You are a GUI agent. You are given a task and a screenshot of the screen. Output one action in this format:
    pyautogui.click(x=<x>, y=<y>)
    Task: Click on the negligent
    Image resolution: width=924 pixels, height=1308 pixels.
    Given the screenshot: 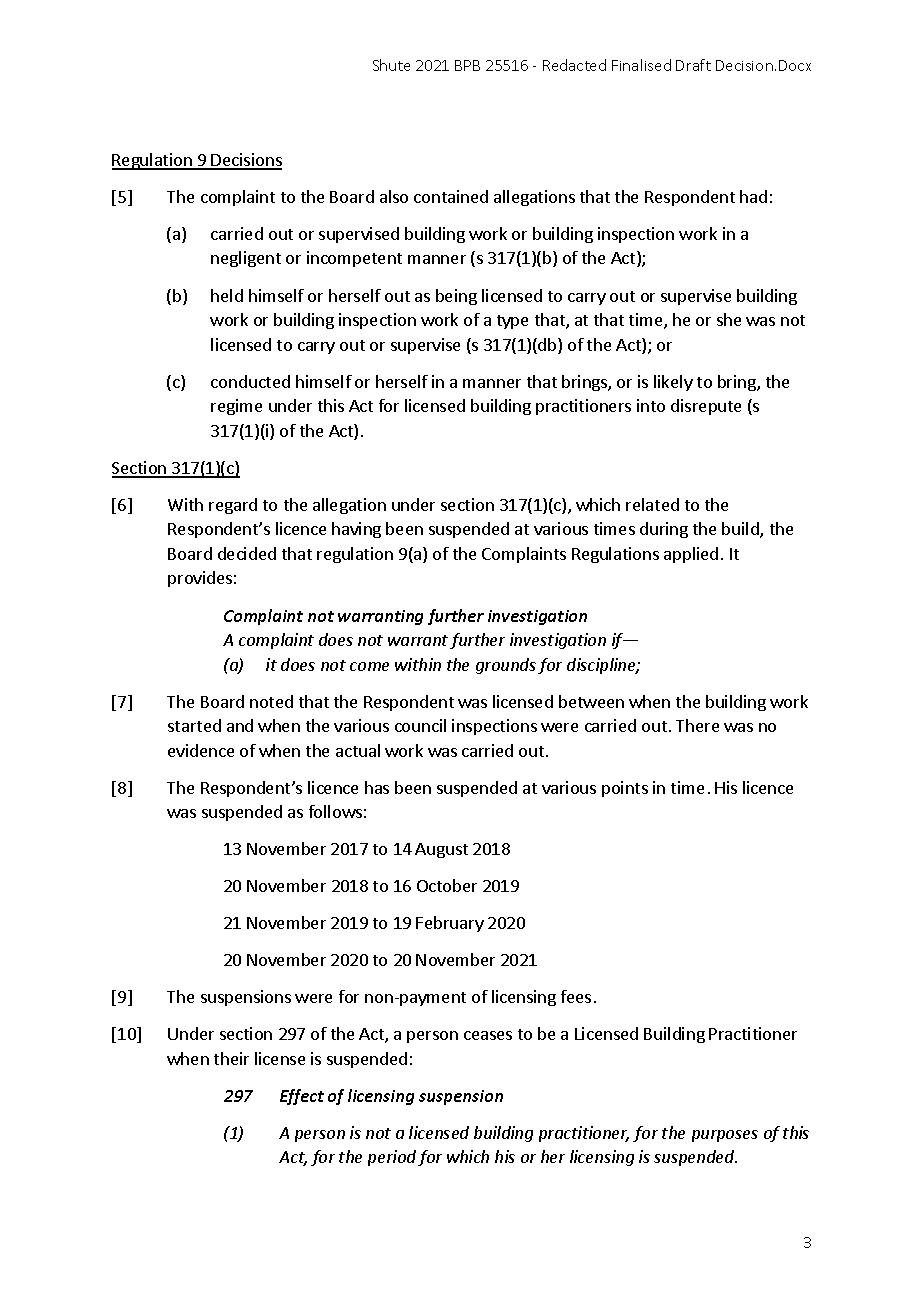 What is the action you would take?
    pyautogui.click(x=246, y=259)
